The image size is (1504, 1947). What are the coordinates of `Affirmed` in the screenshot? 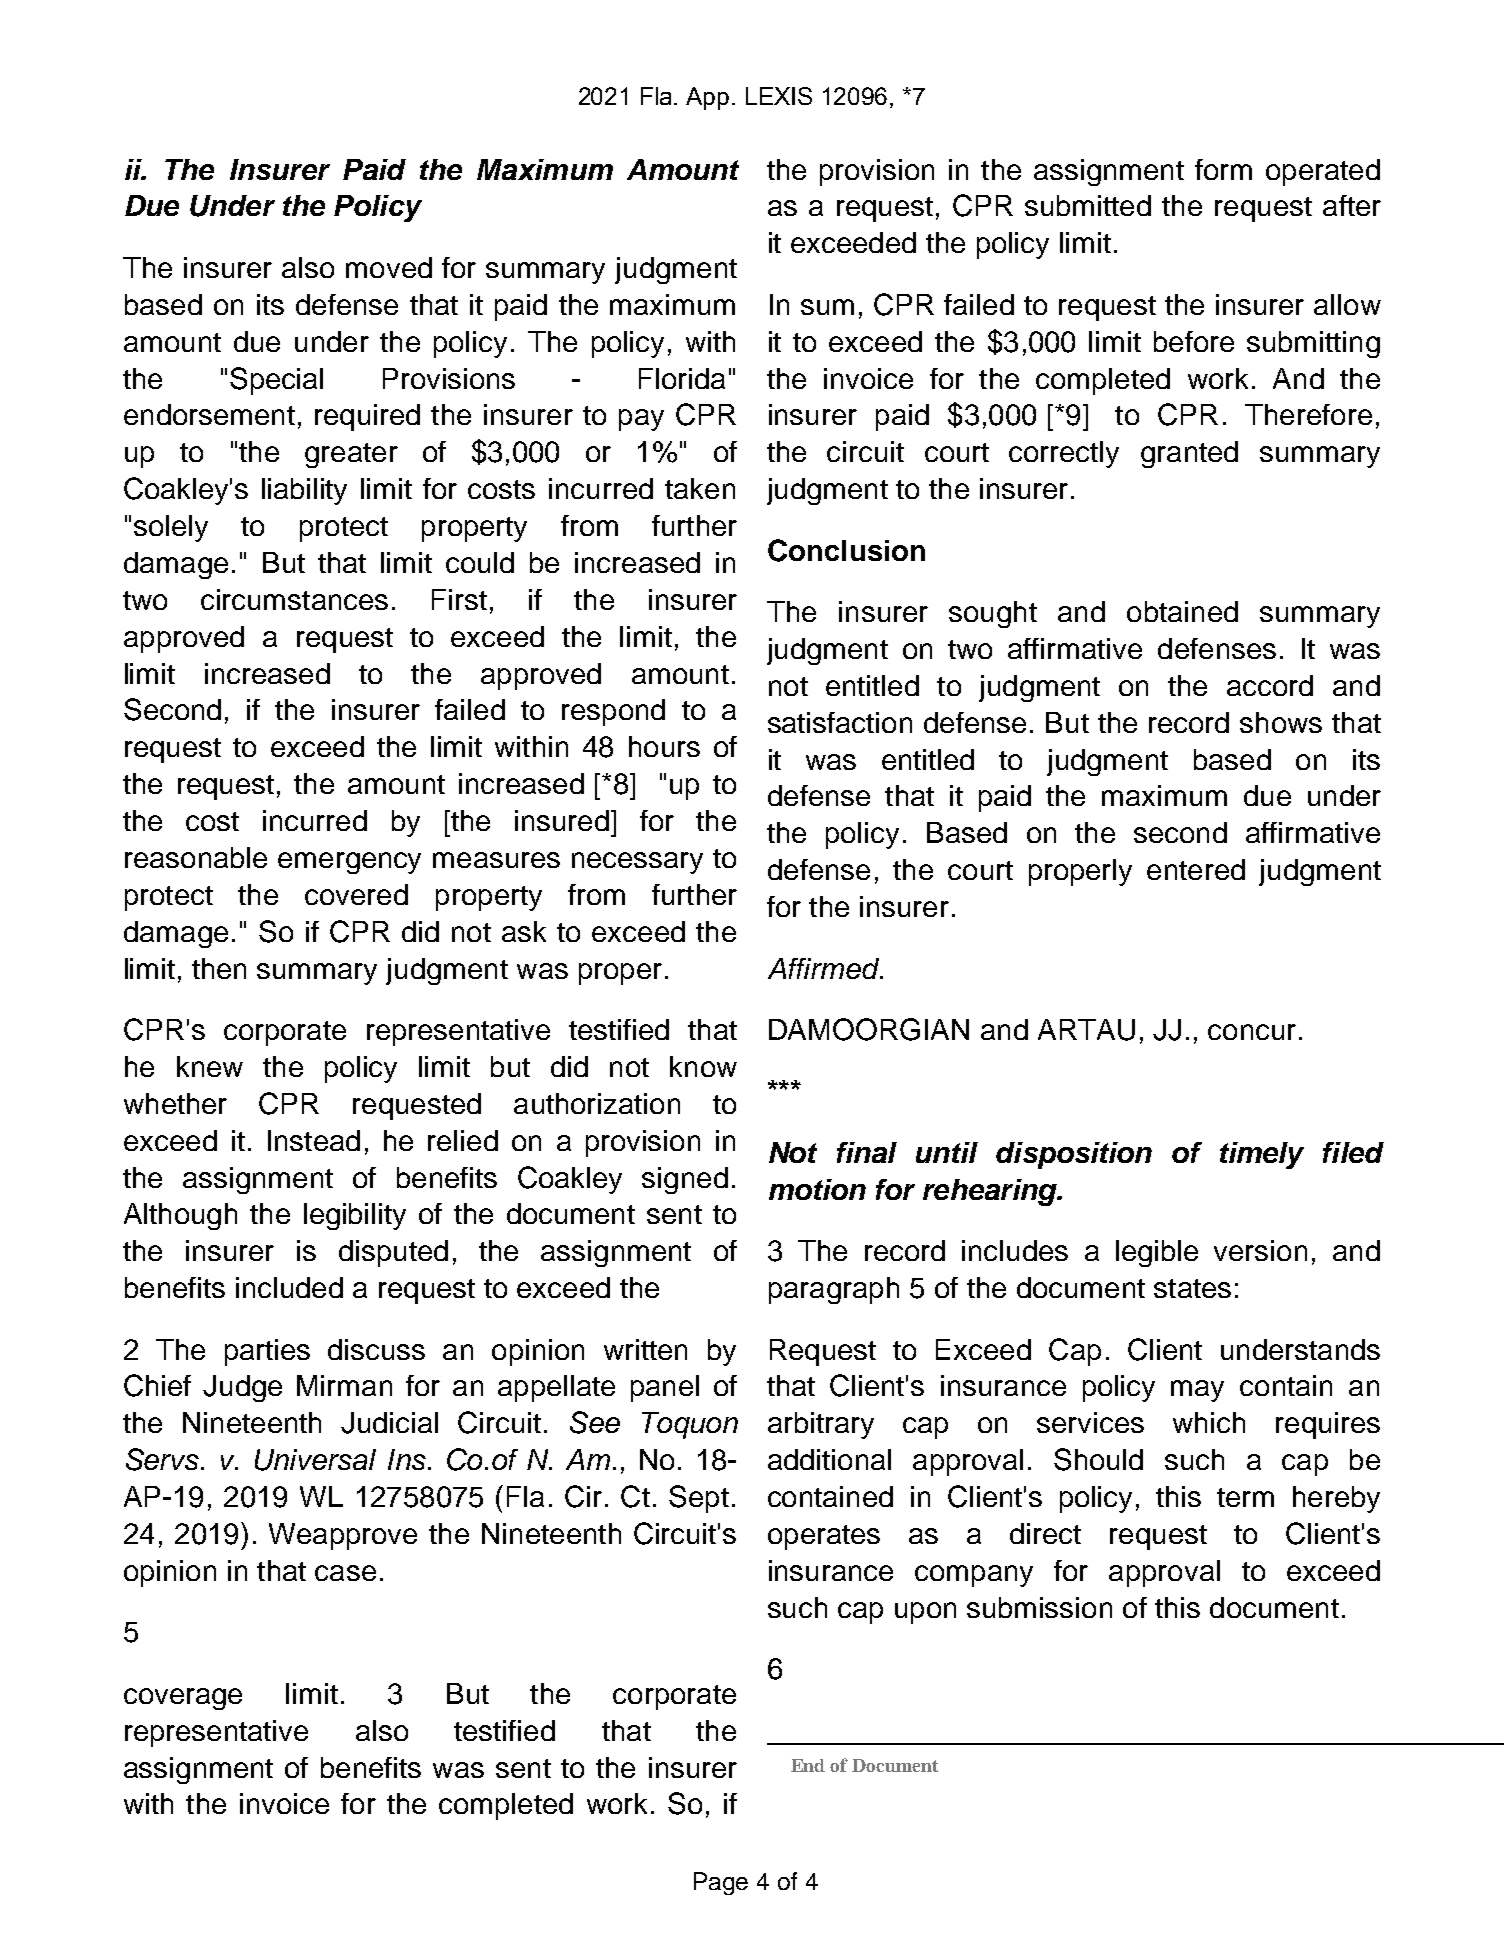 It's located at (825, 968).
